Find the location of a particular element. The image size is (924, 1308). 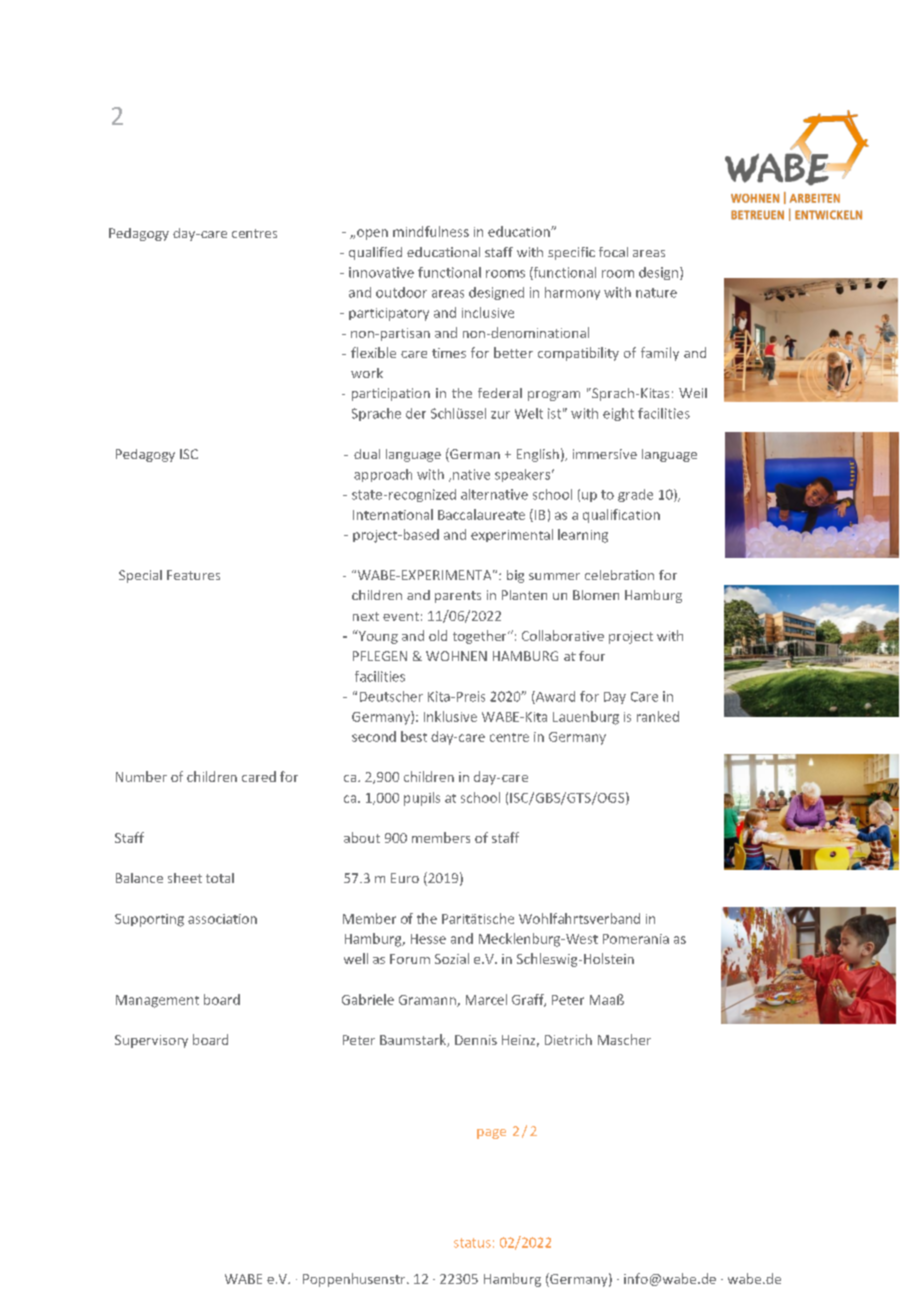

focal is located at coordinates (613, 252).
